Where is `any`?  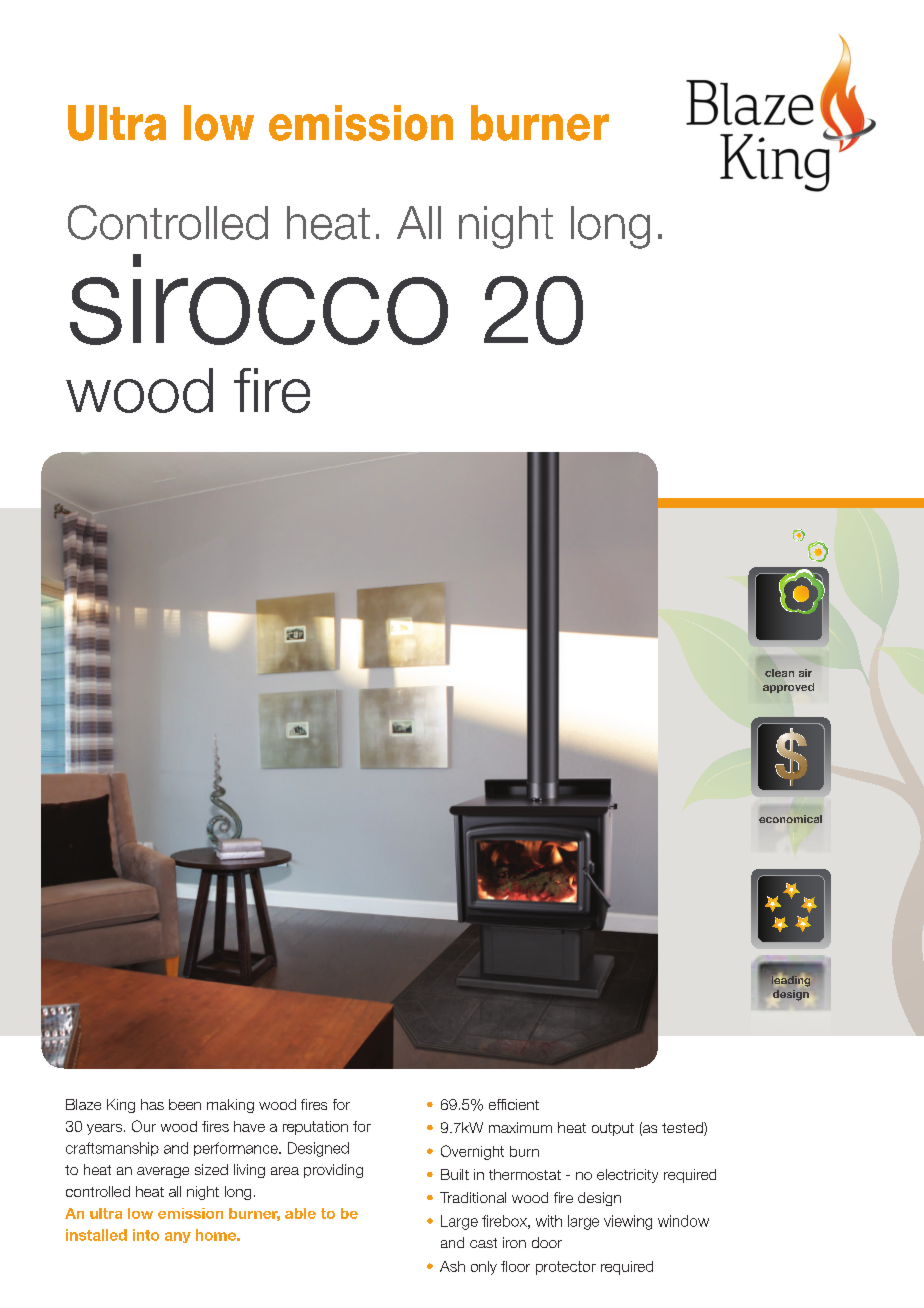 any is located at coordinates (178, 1237).
